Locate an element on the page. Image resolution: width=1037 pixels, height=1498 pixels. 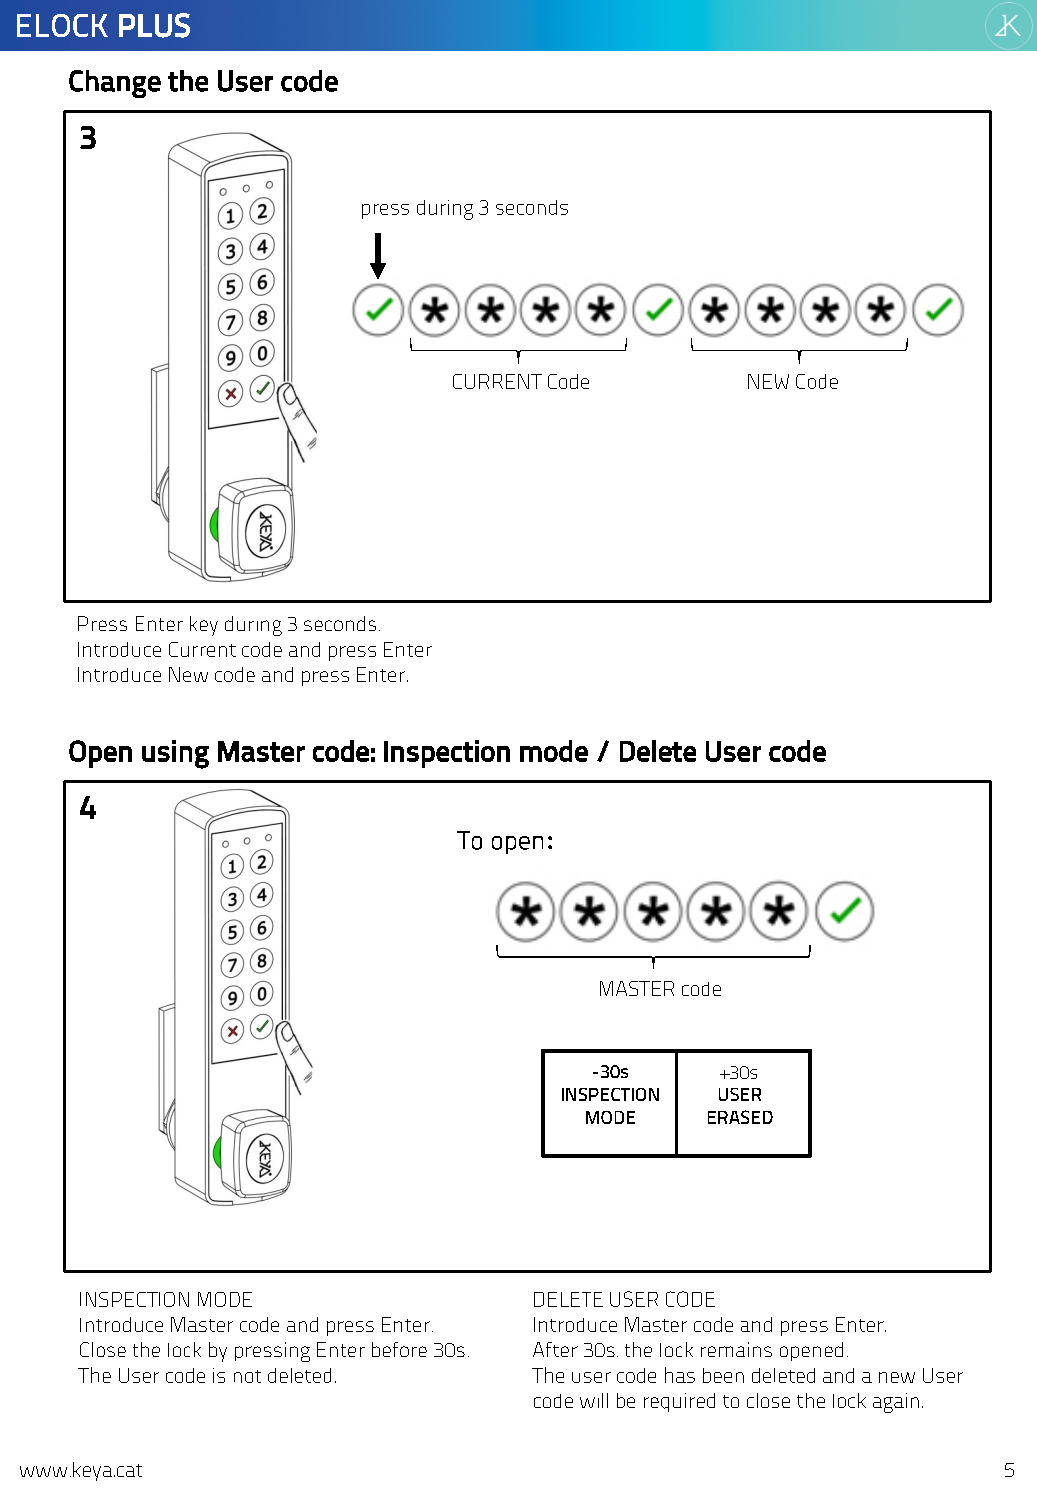
has is located at coordinates (680, 1375).
